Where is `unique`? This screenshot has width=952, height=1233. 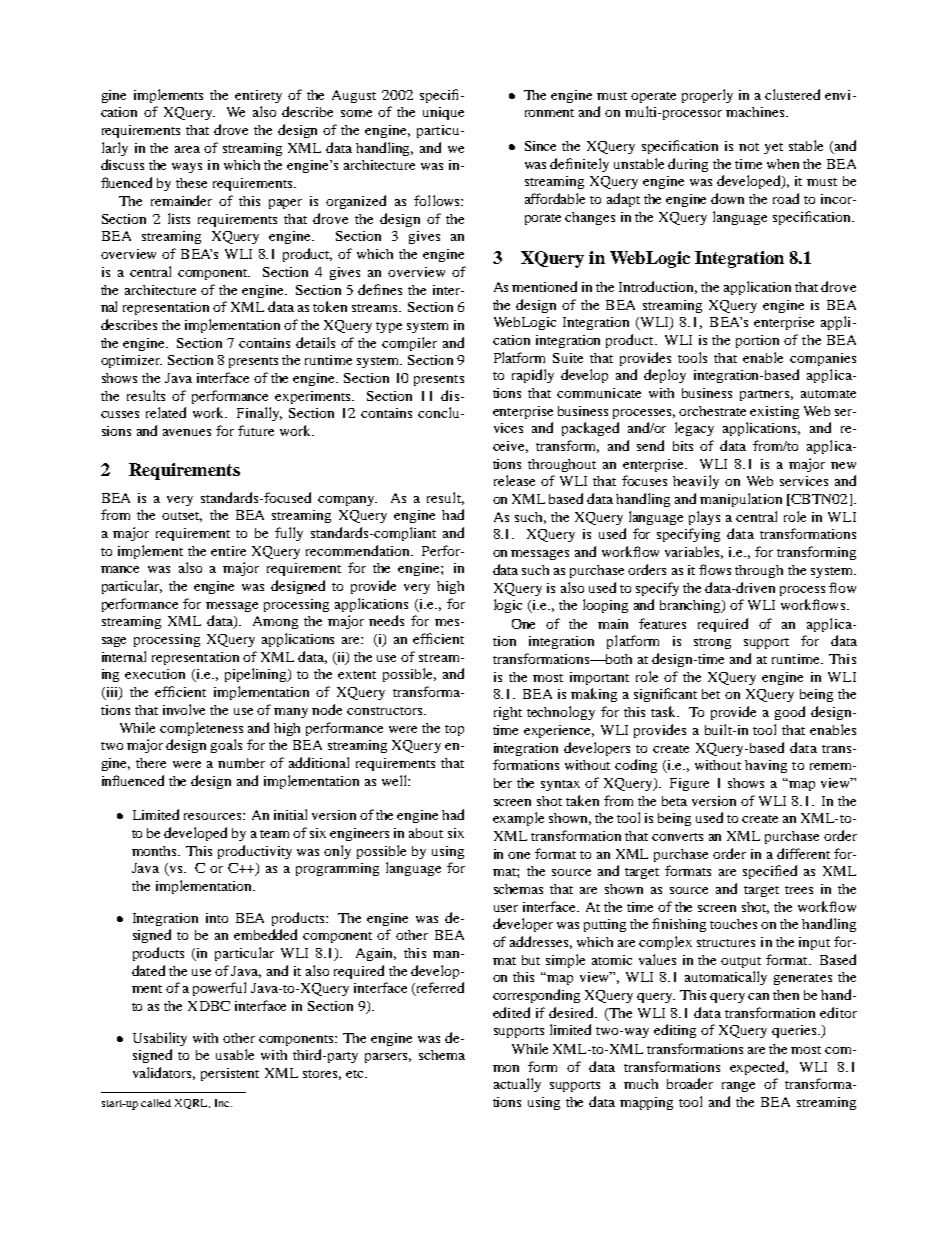
unique is located at coordinates (443, 113).
